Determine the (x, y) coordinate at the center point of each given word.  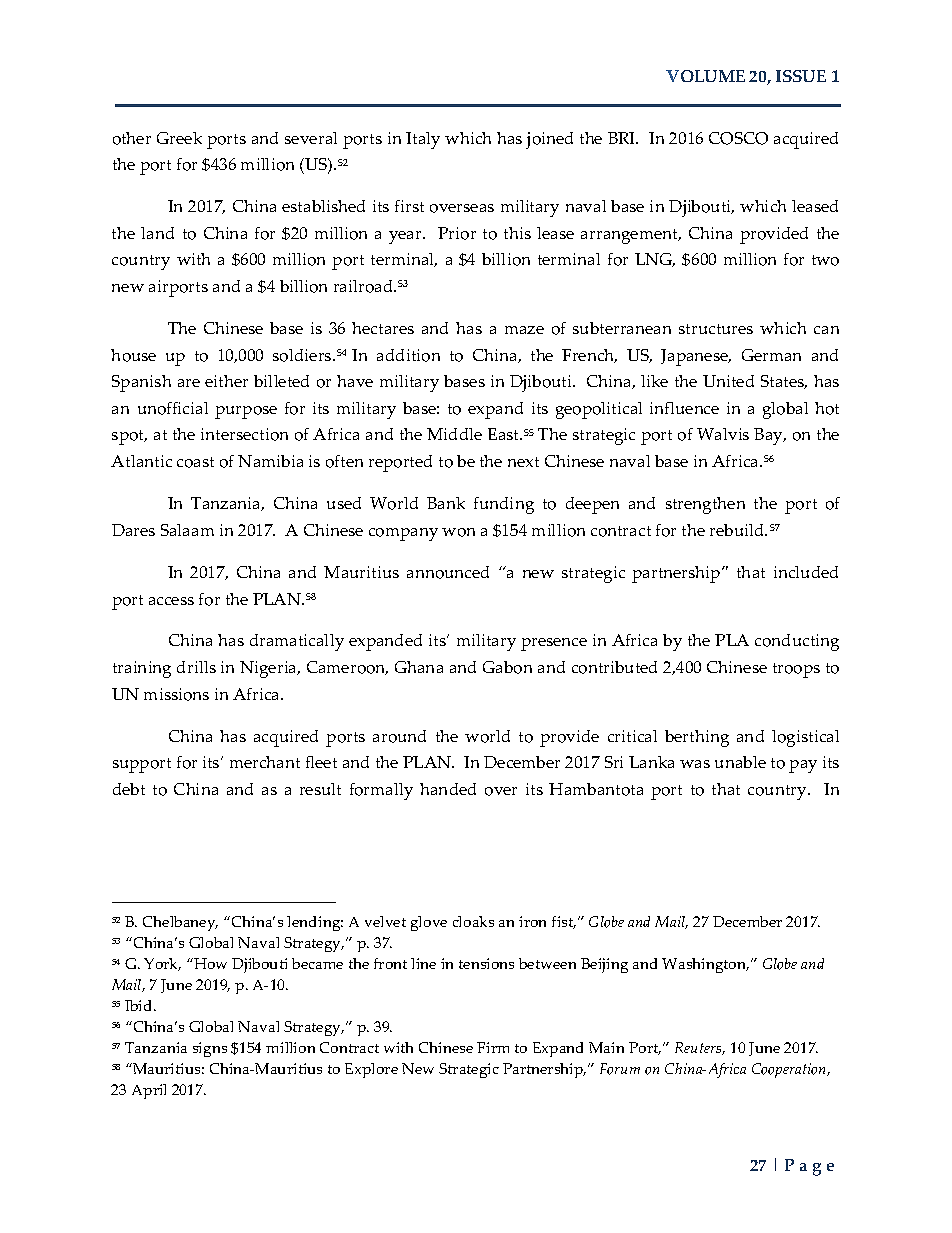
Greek (179, 138)
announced (448, 572)
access (171, 601)
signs (210, 1049)
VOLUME (705, 76)
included (806, 572)
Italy (423, 140)
